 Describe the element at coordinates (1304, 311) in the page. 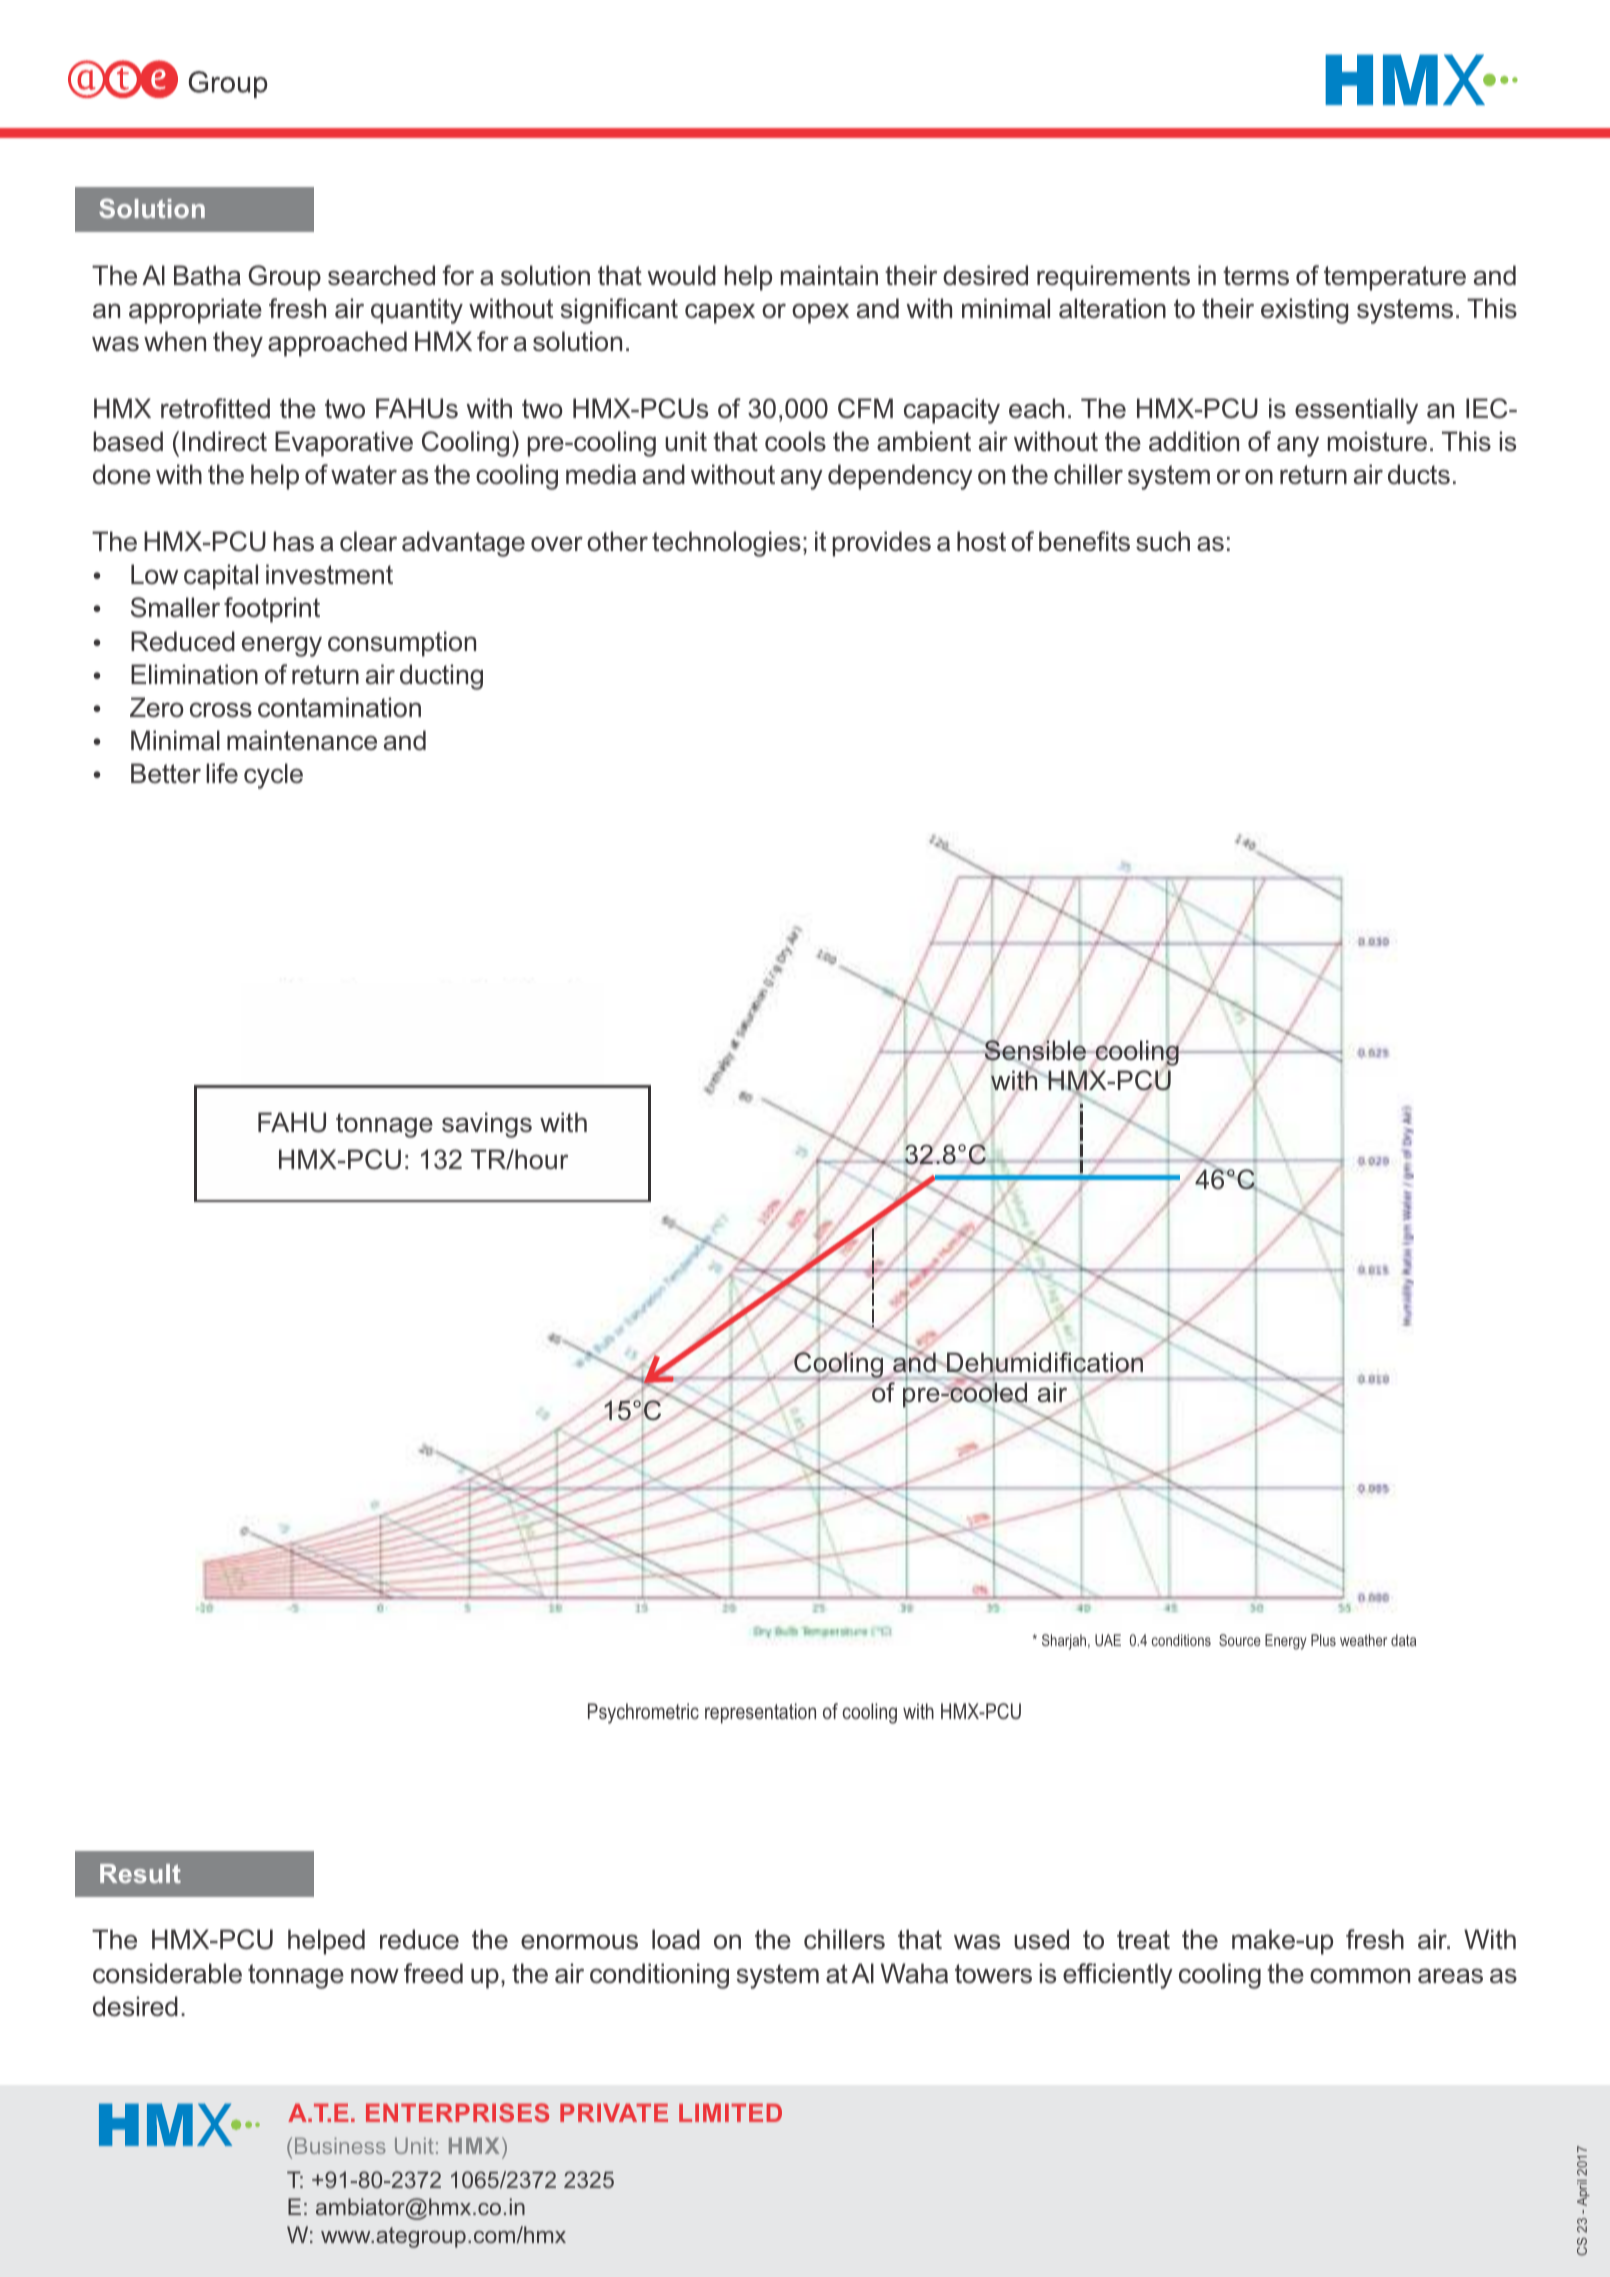

I see `existing` at that location.
